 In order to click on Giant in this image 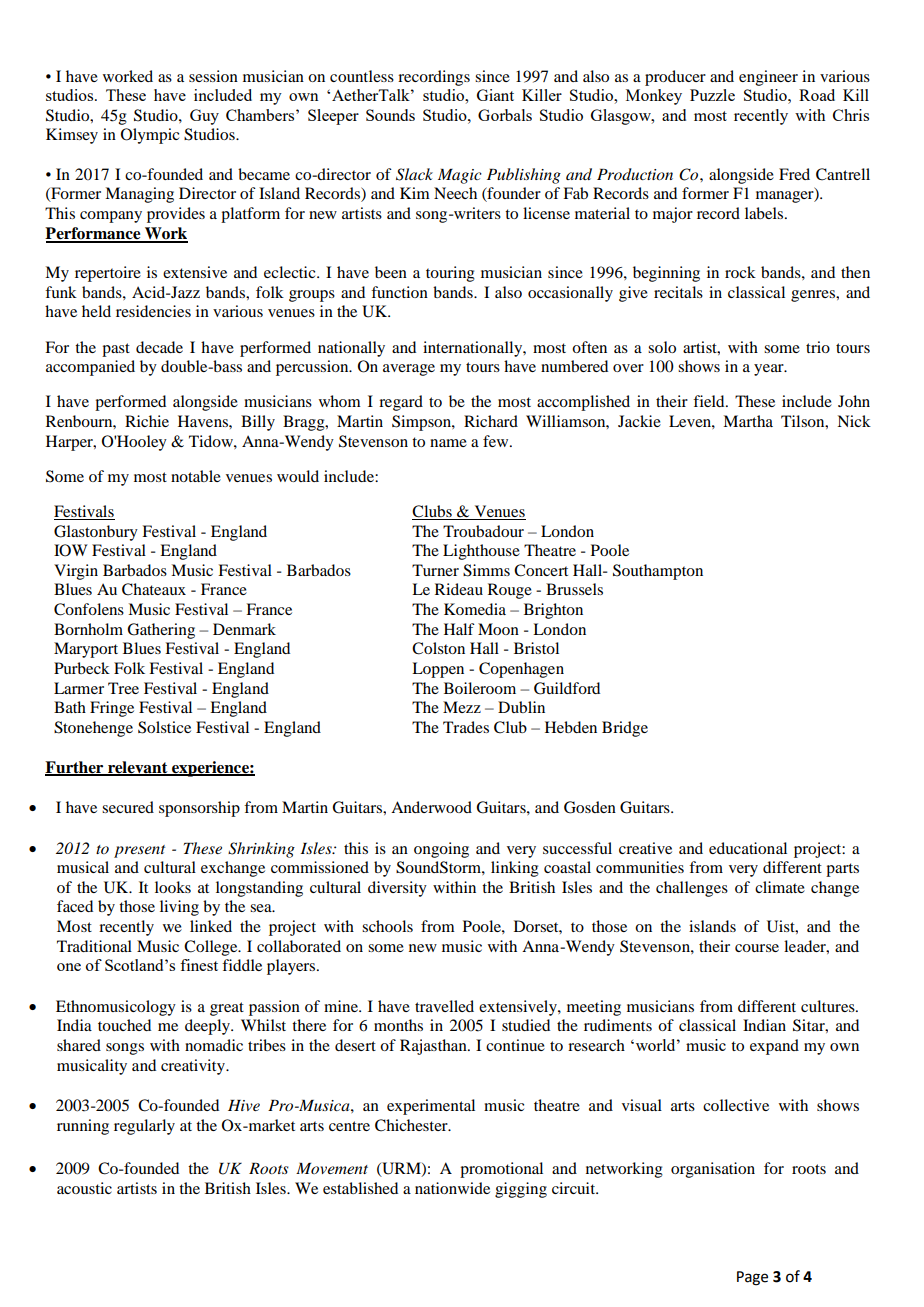, I will do `click(495, 95)`.
